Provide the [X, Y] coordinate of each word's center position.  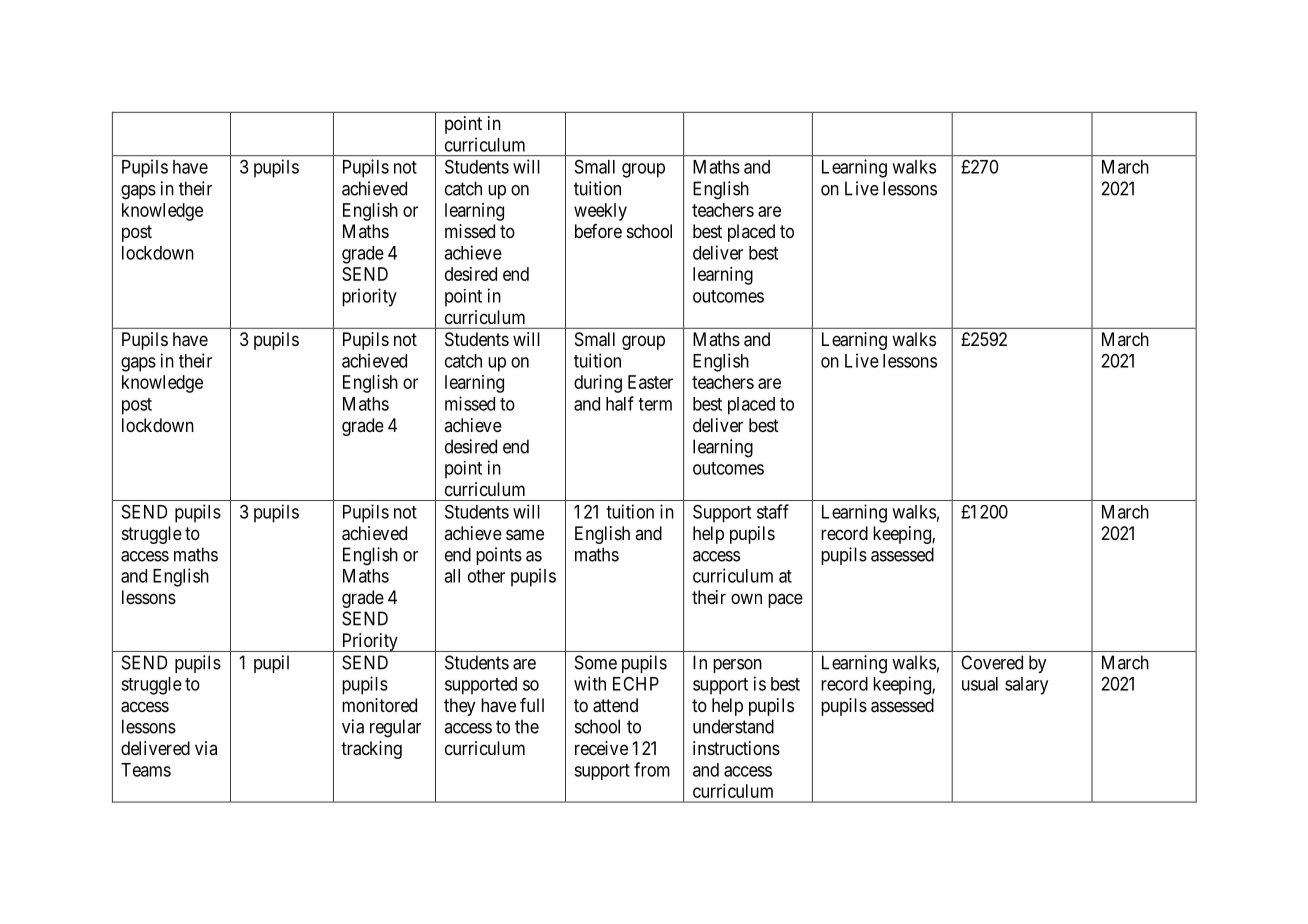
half [620, 403]
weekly [600, 212]
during [598, 384]
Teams [146, 770]
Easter [650, 382]
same [525, 535]
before [598, 231]
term [655, 404]
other [486, 576]
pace [785, 600]
